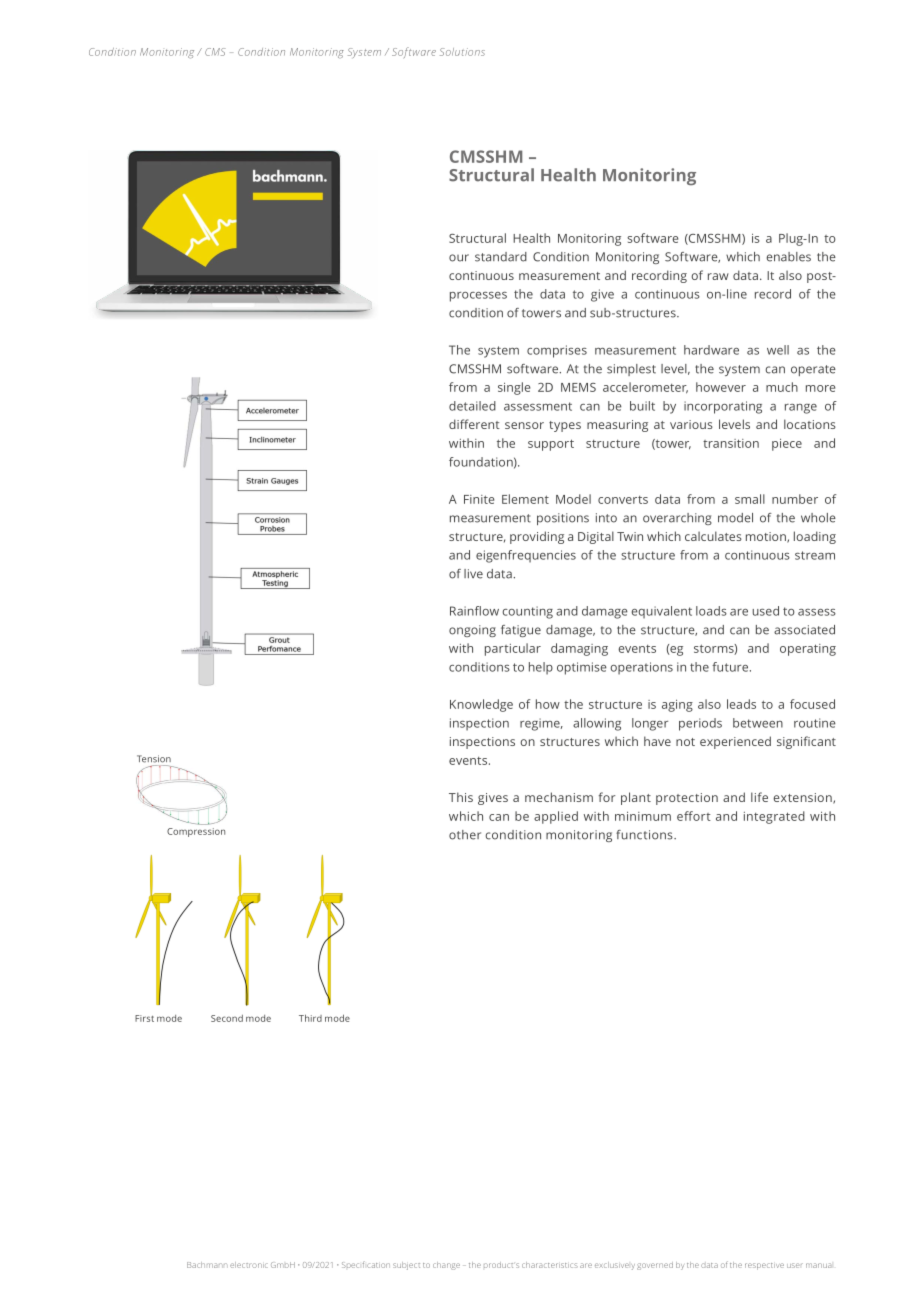  I want to click on Finite, so click(479, 499).
